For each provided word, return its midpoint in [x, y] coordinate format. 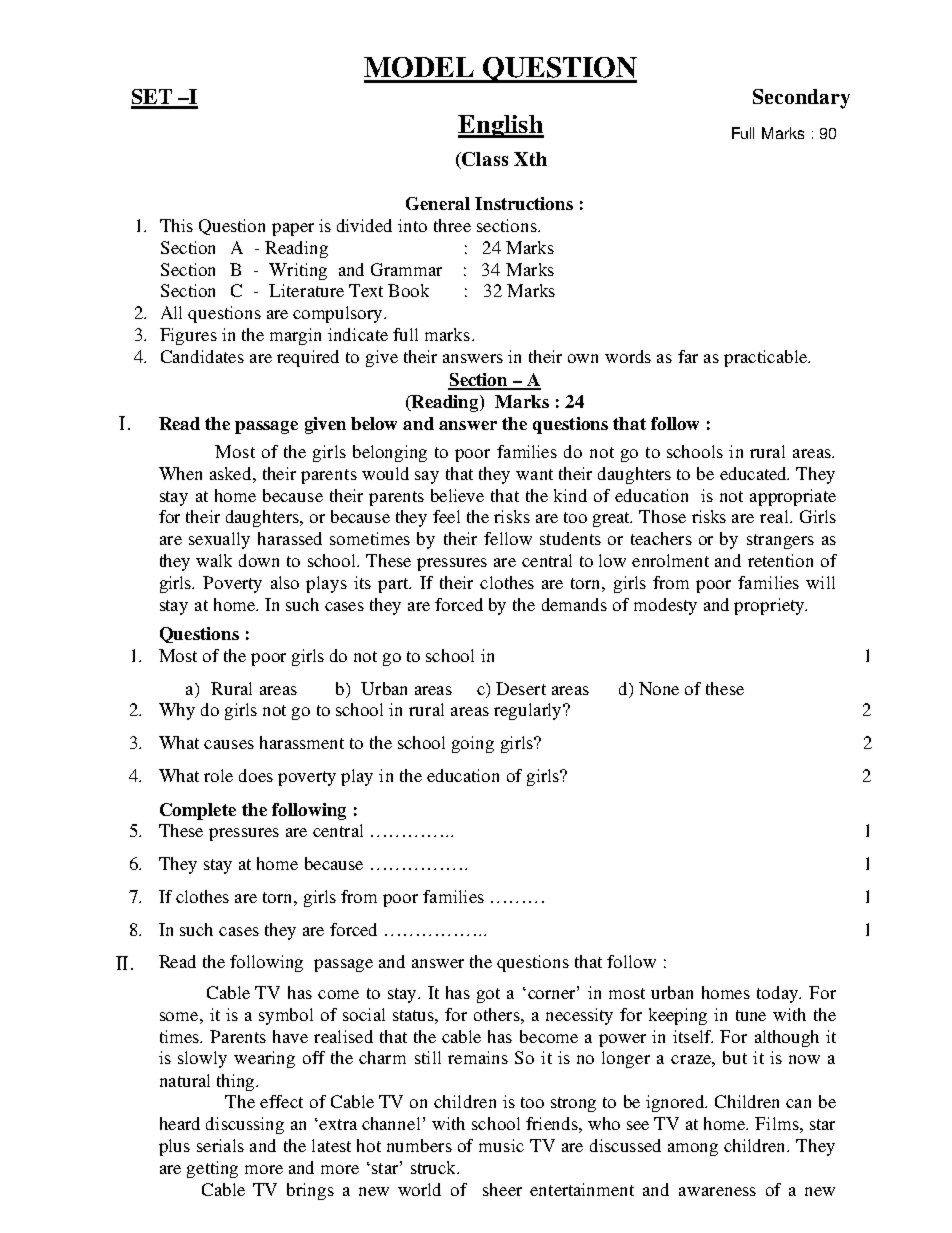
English [501, 126]
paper [293, 229]
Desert [521, 688]
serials [220, 1145]
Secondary [801, 99]
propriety [770, 606]
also [285, 582]
